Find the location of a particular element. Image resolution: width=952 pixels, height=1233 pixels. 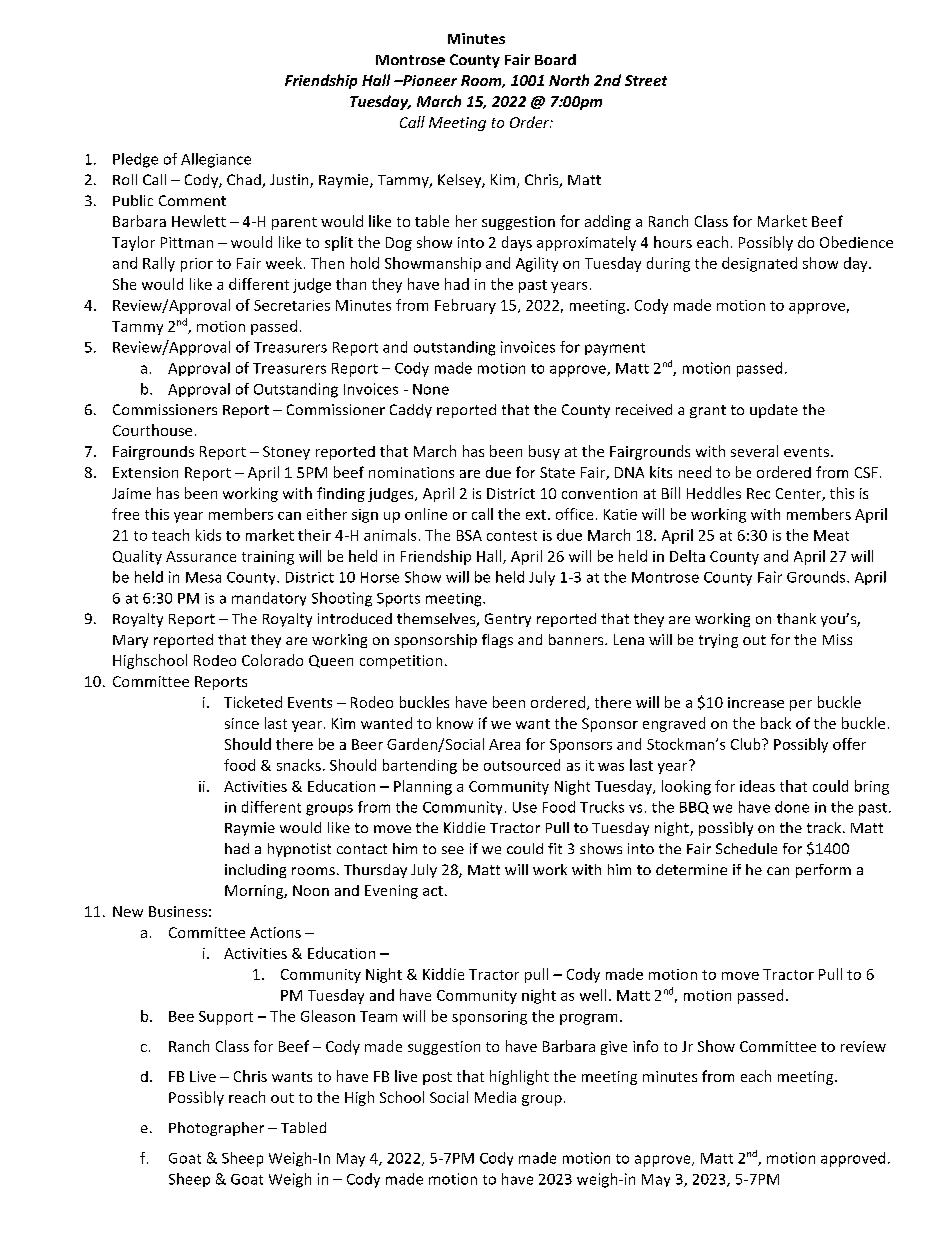

Pioneer is located at coordinates (429, 80).
